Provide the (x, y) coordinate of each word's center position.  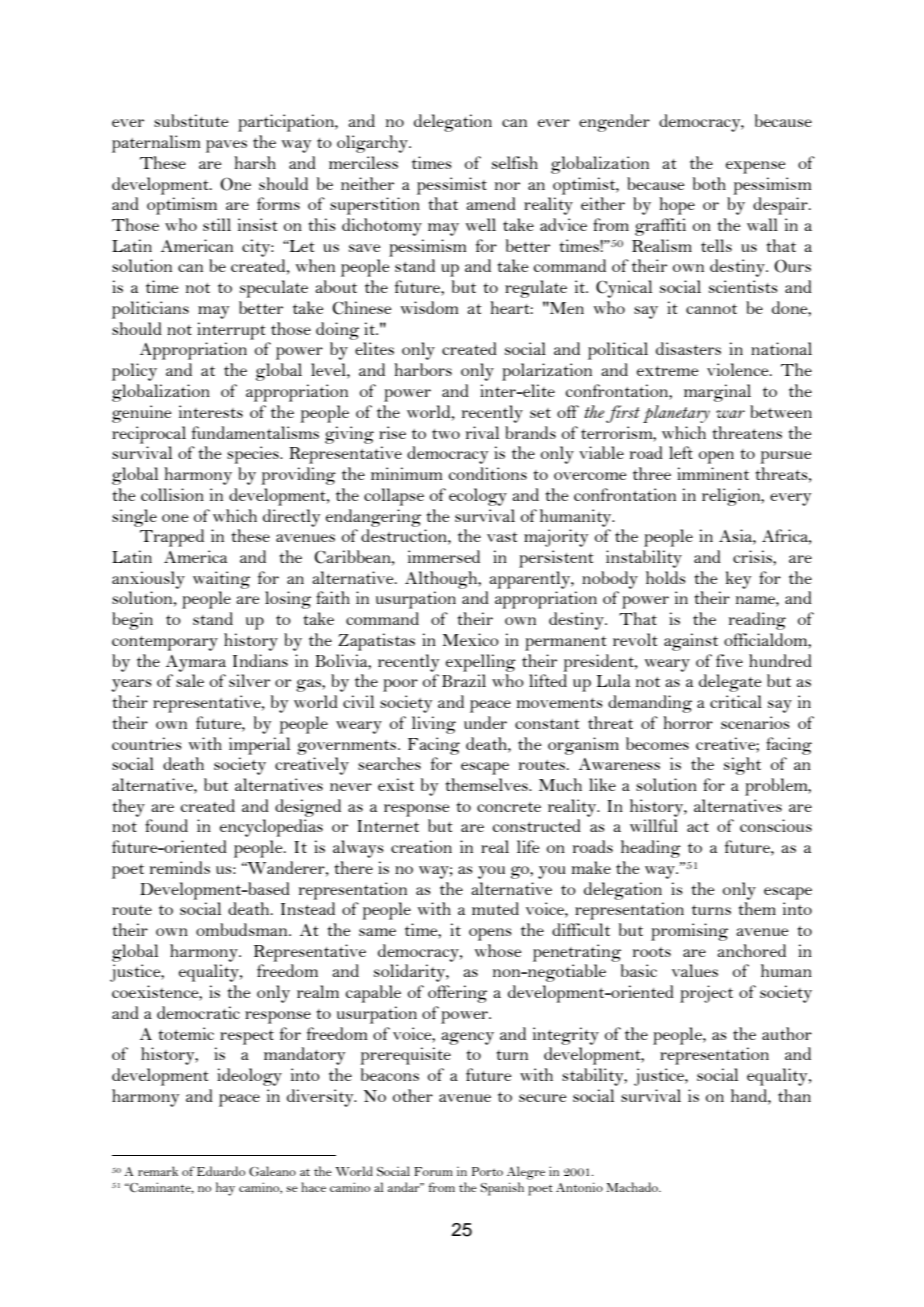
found (166, 825)
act (698, 827)
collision (172, 494)
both (709, 183)
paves (226, 146)
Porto (487, 1171)
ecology (478, 497)
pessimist (452, 186)
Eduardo (221, 1171)
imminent (713, 473)
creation (421, 846)
